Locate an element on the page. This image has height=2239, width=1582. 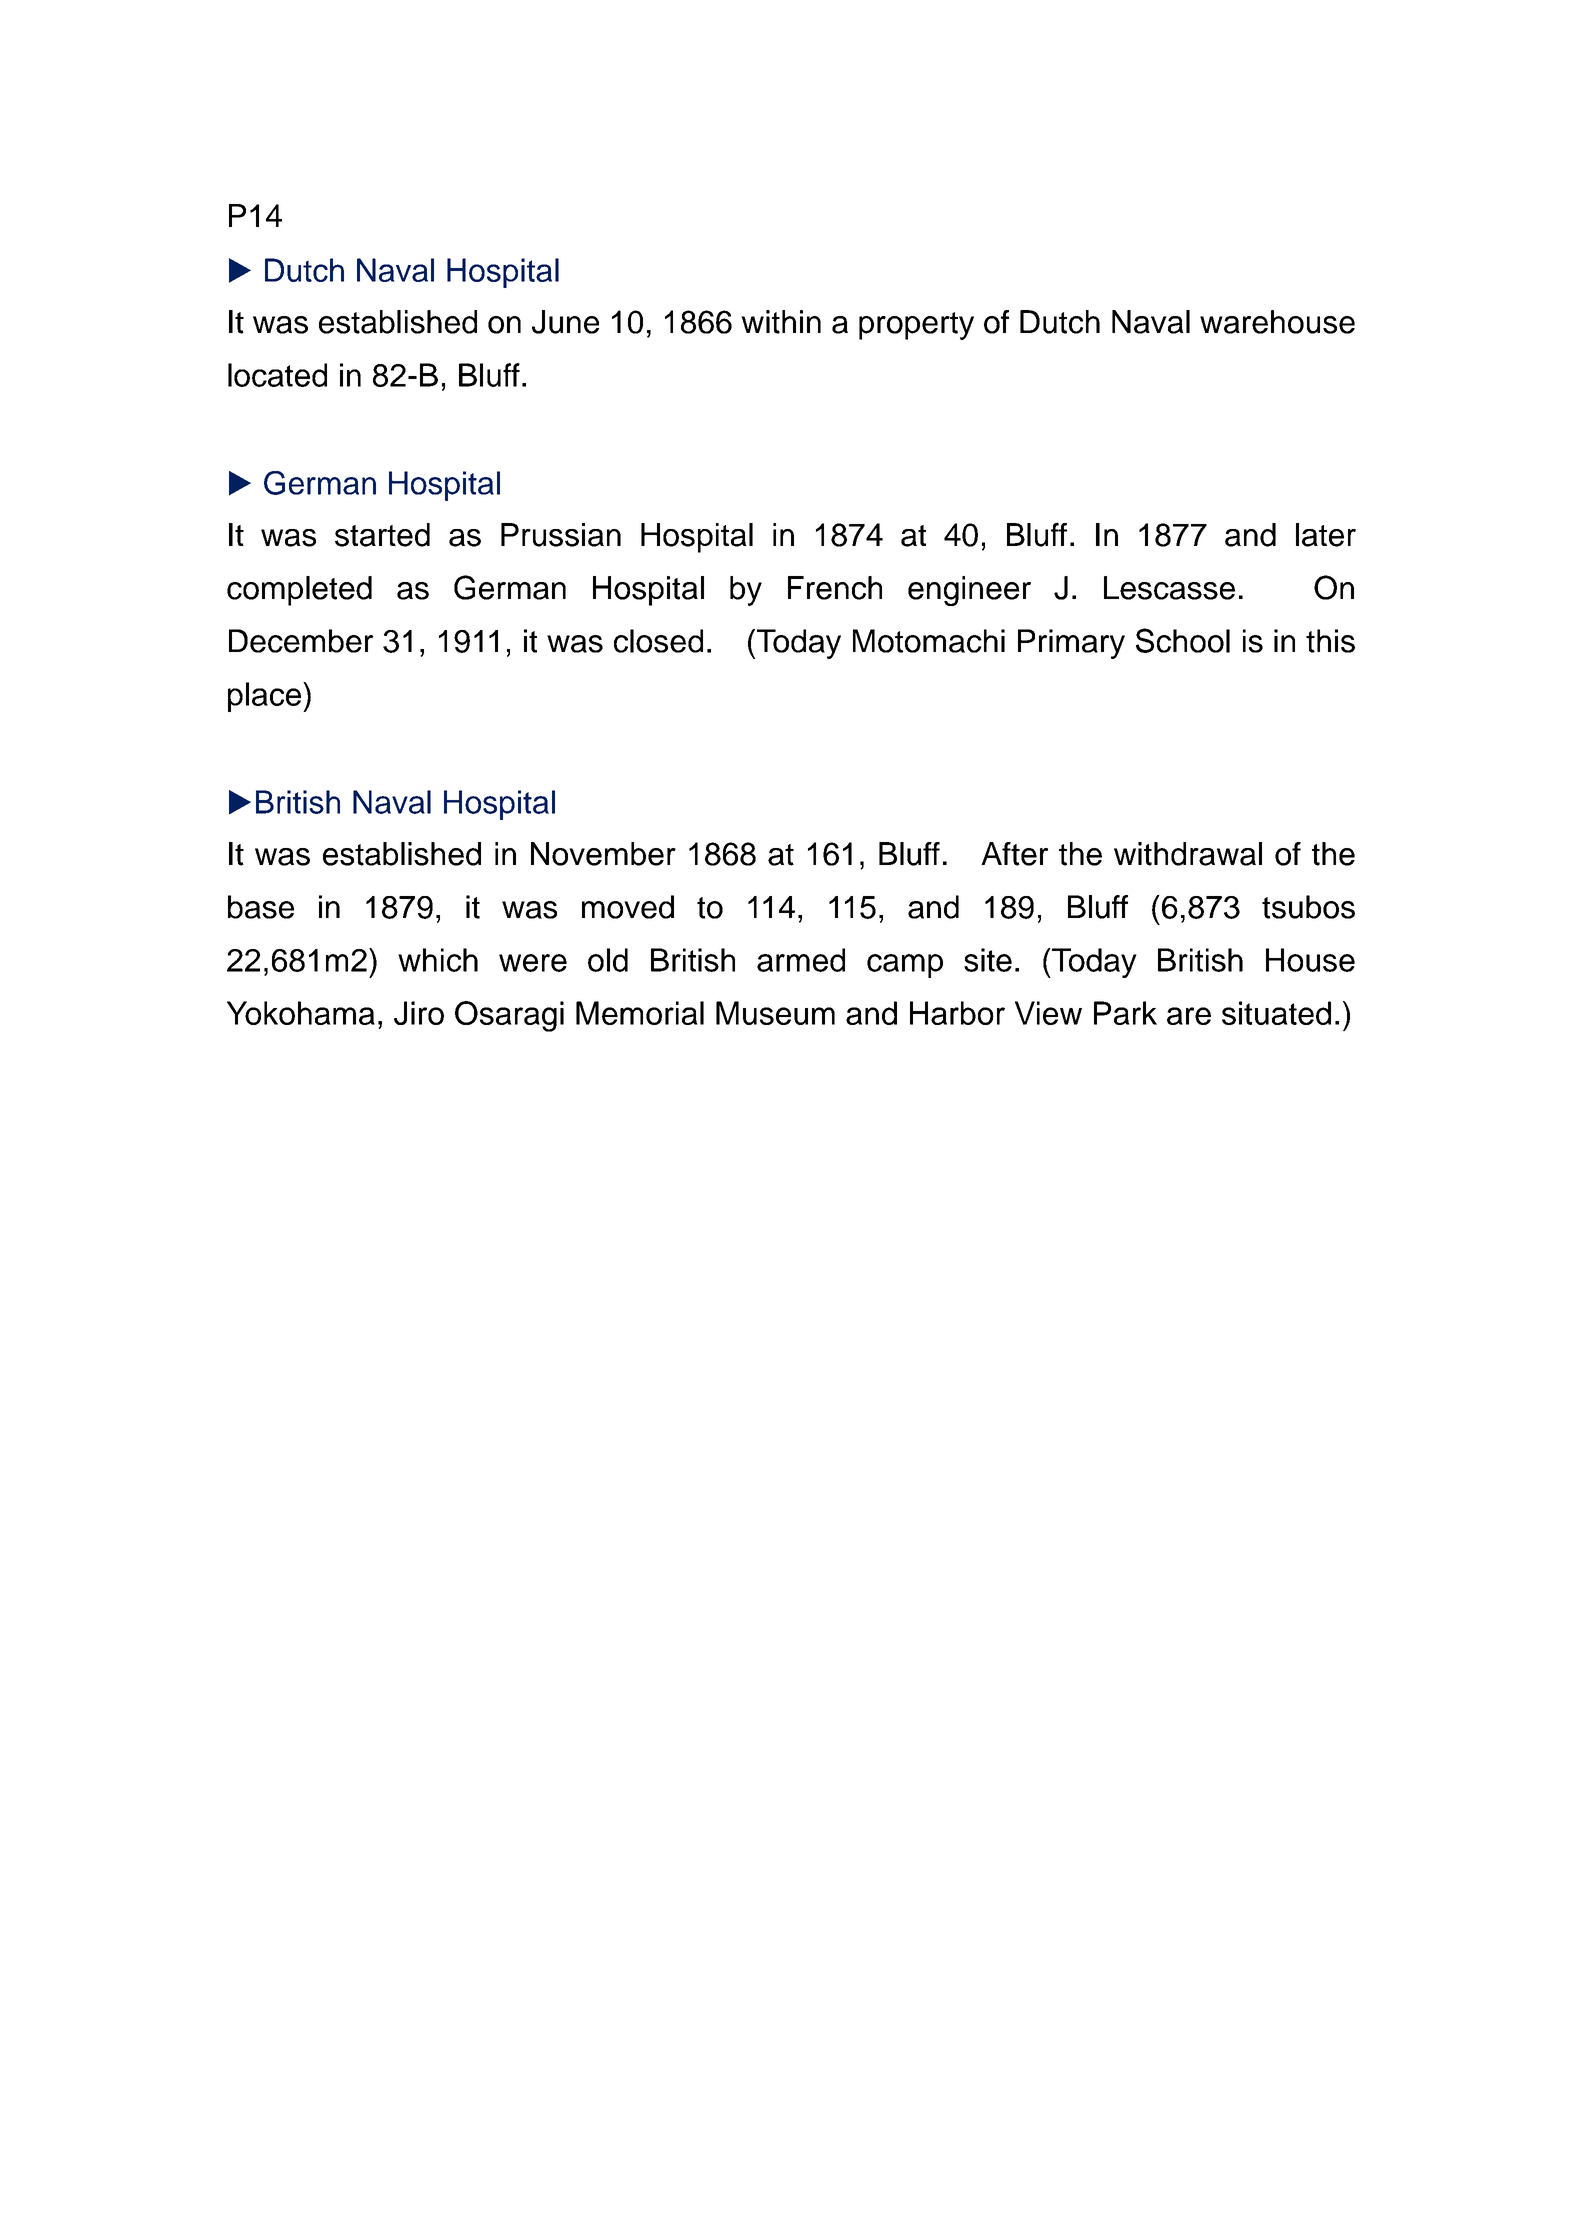
Museum is located at coordinates (775, 1013).
